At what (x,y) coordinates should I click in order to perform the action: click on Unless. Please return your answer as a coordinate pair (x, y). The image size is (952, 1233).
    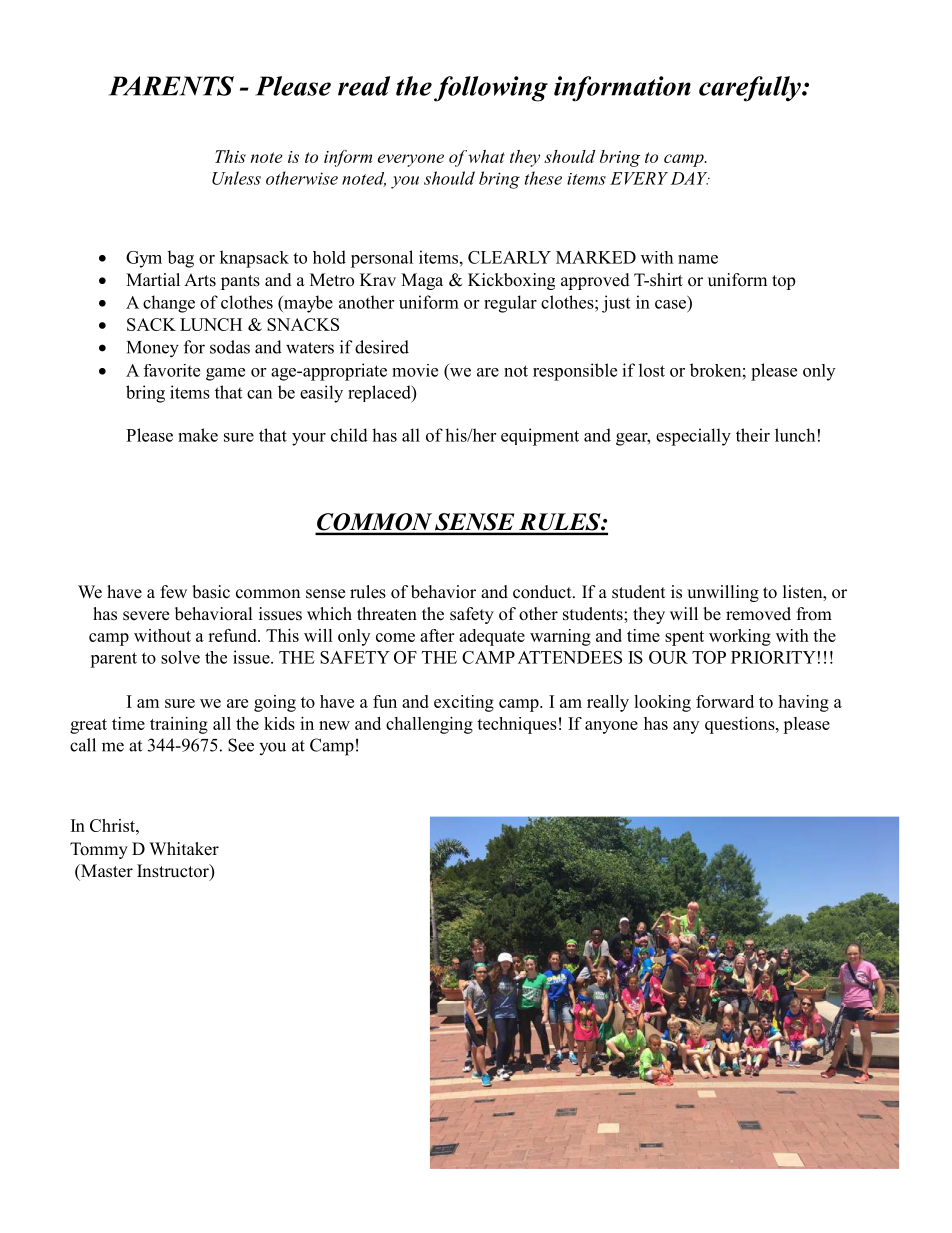
    Looking at the image, I should click on (236, 178).
